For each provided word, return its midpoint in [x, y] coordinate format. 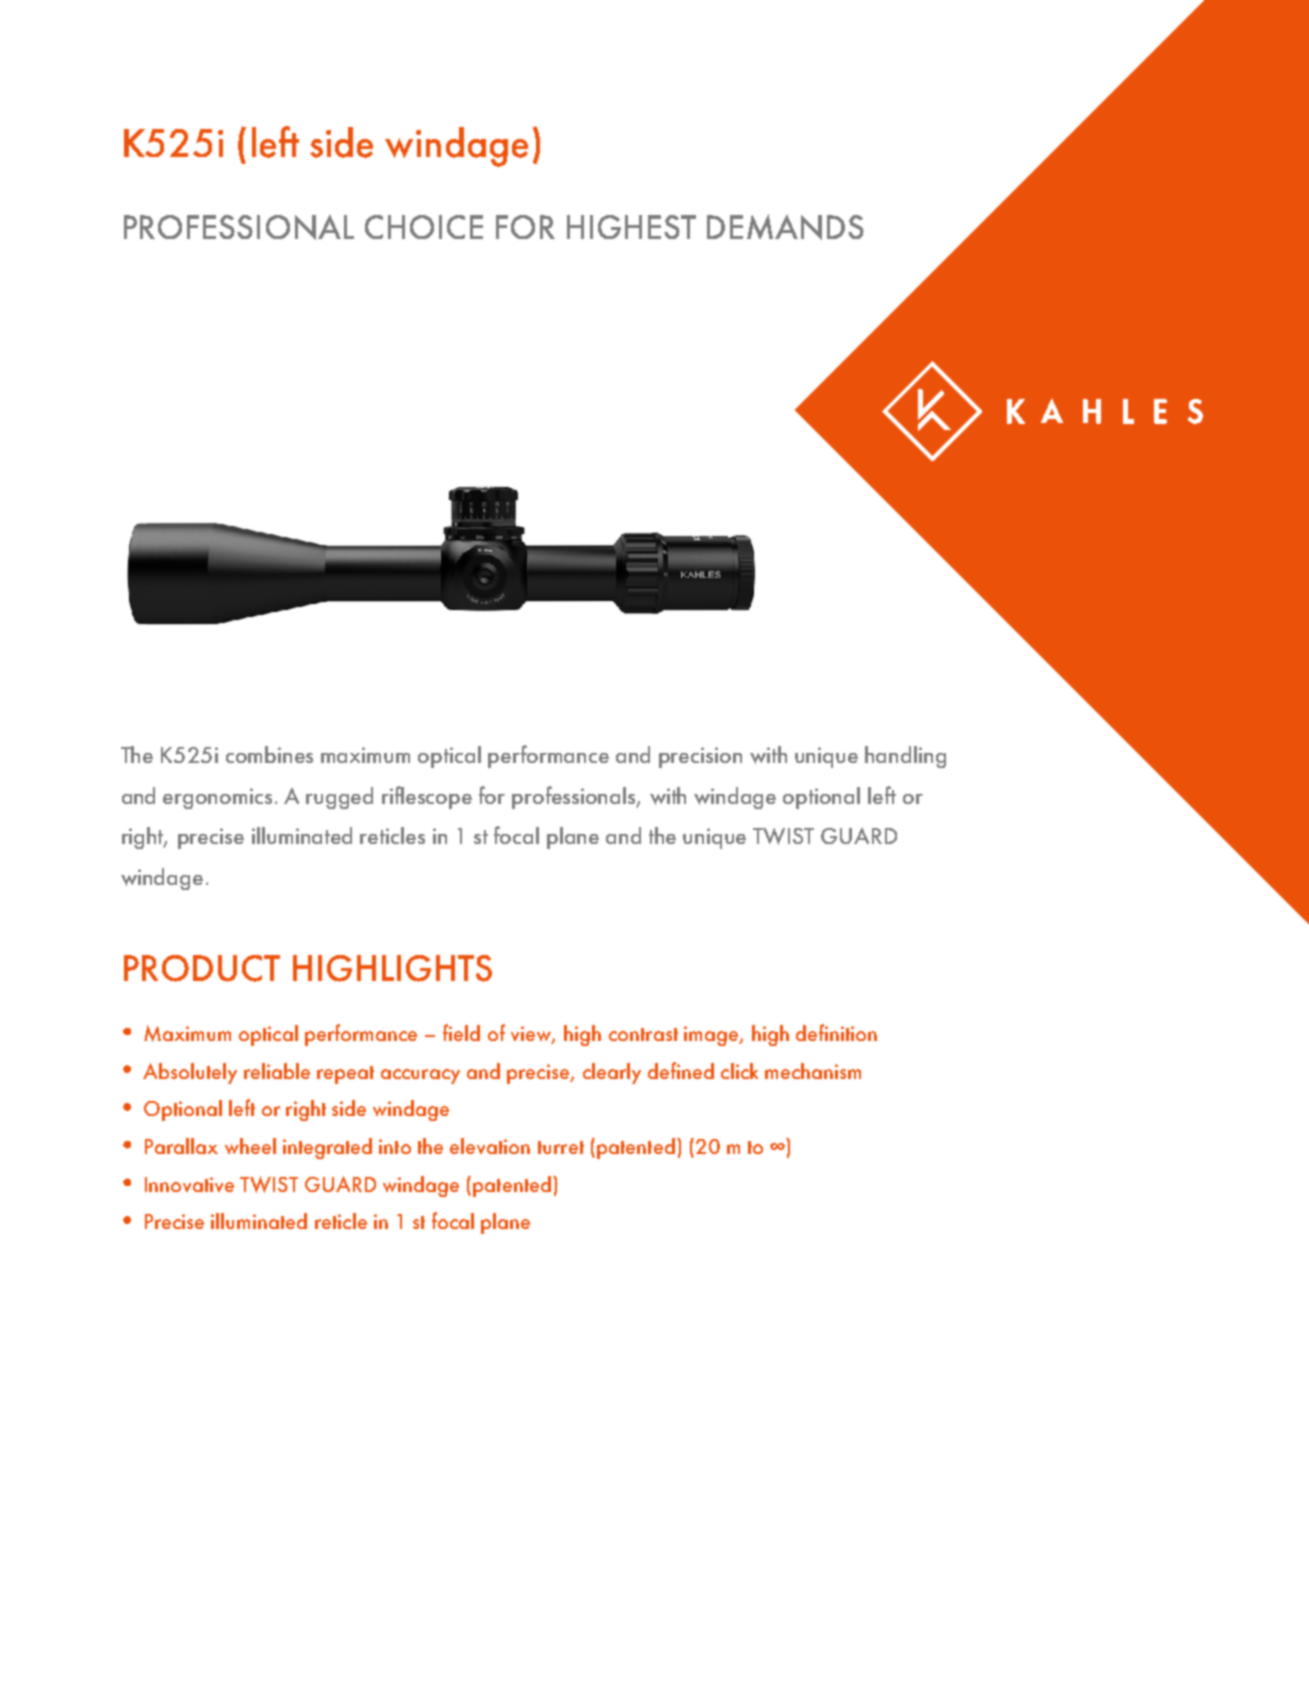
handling [905, 757]
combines [269, 754]
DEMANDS [785, 227]
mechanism [813, 1071]
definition [836, 1032]
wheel [250, 1146]
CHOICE [424, 227]
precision [700, 757]
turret [561, 1147]
